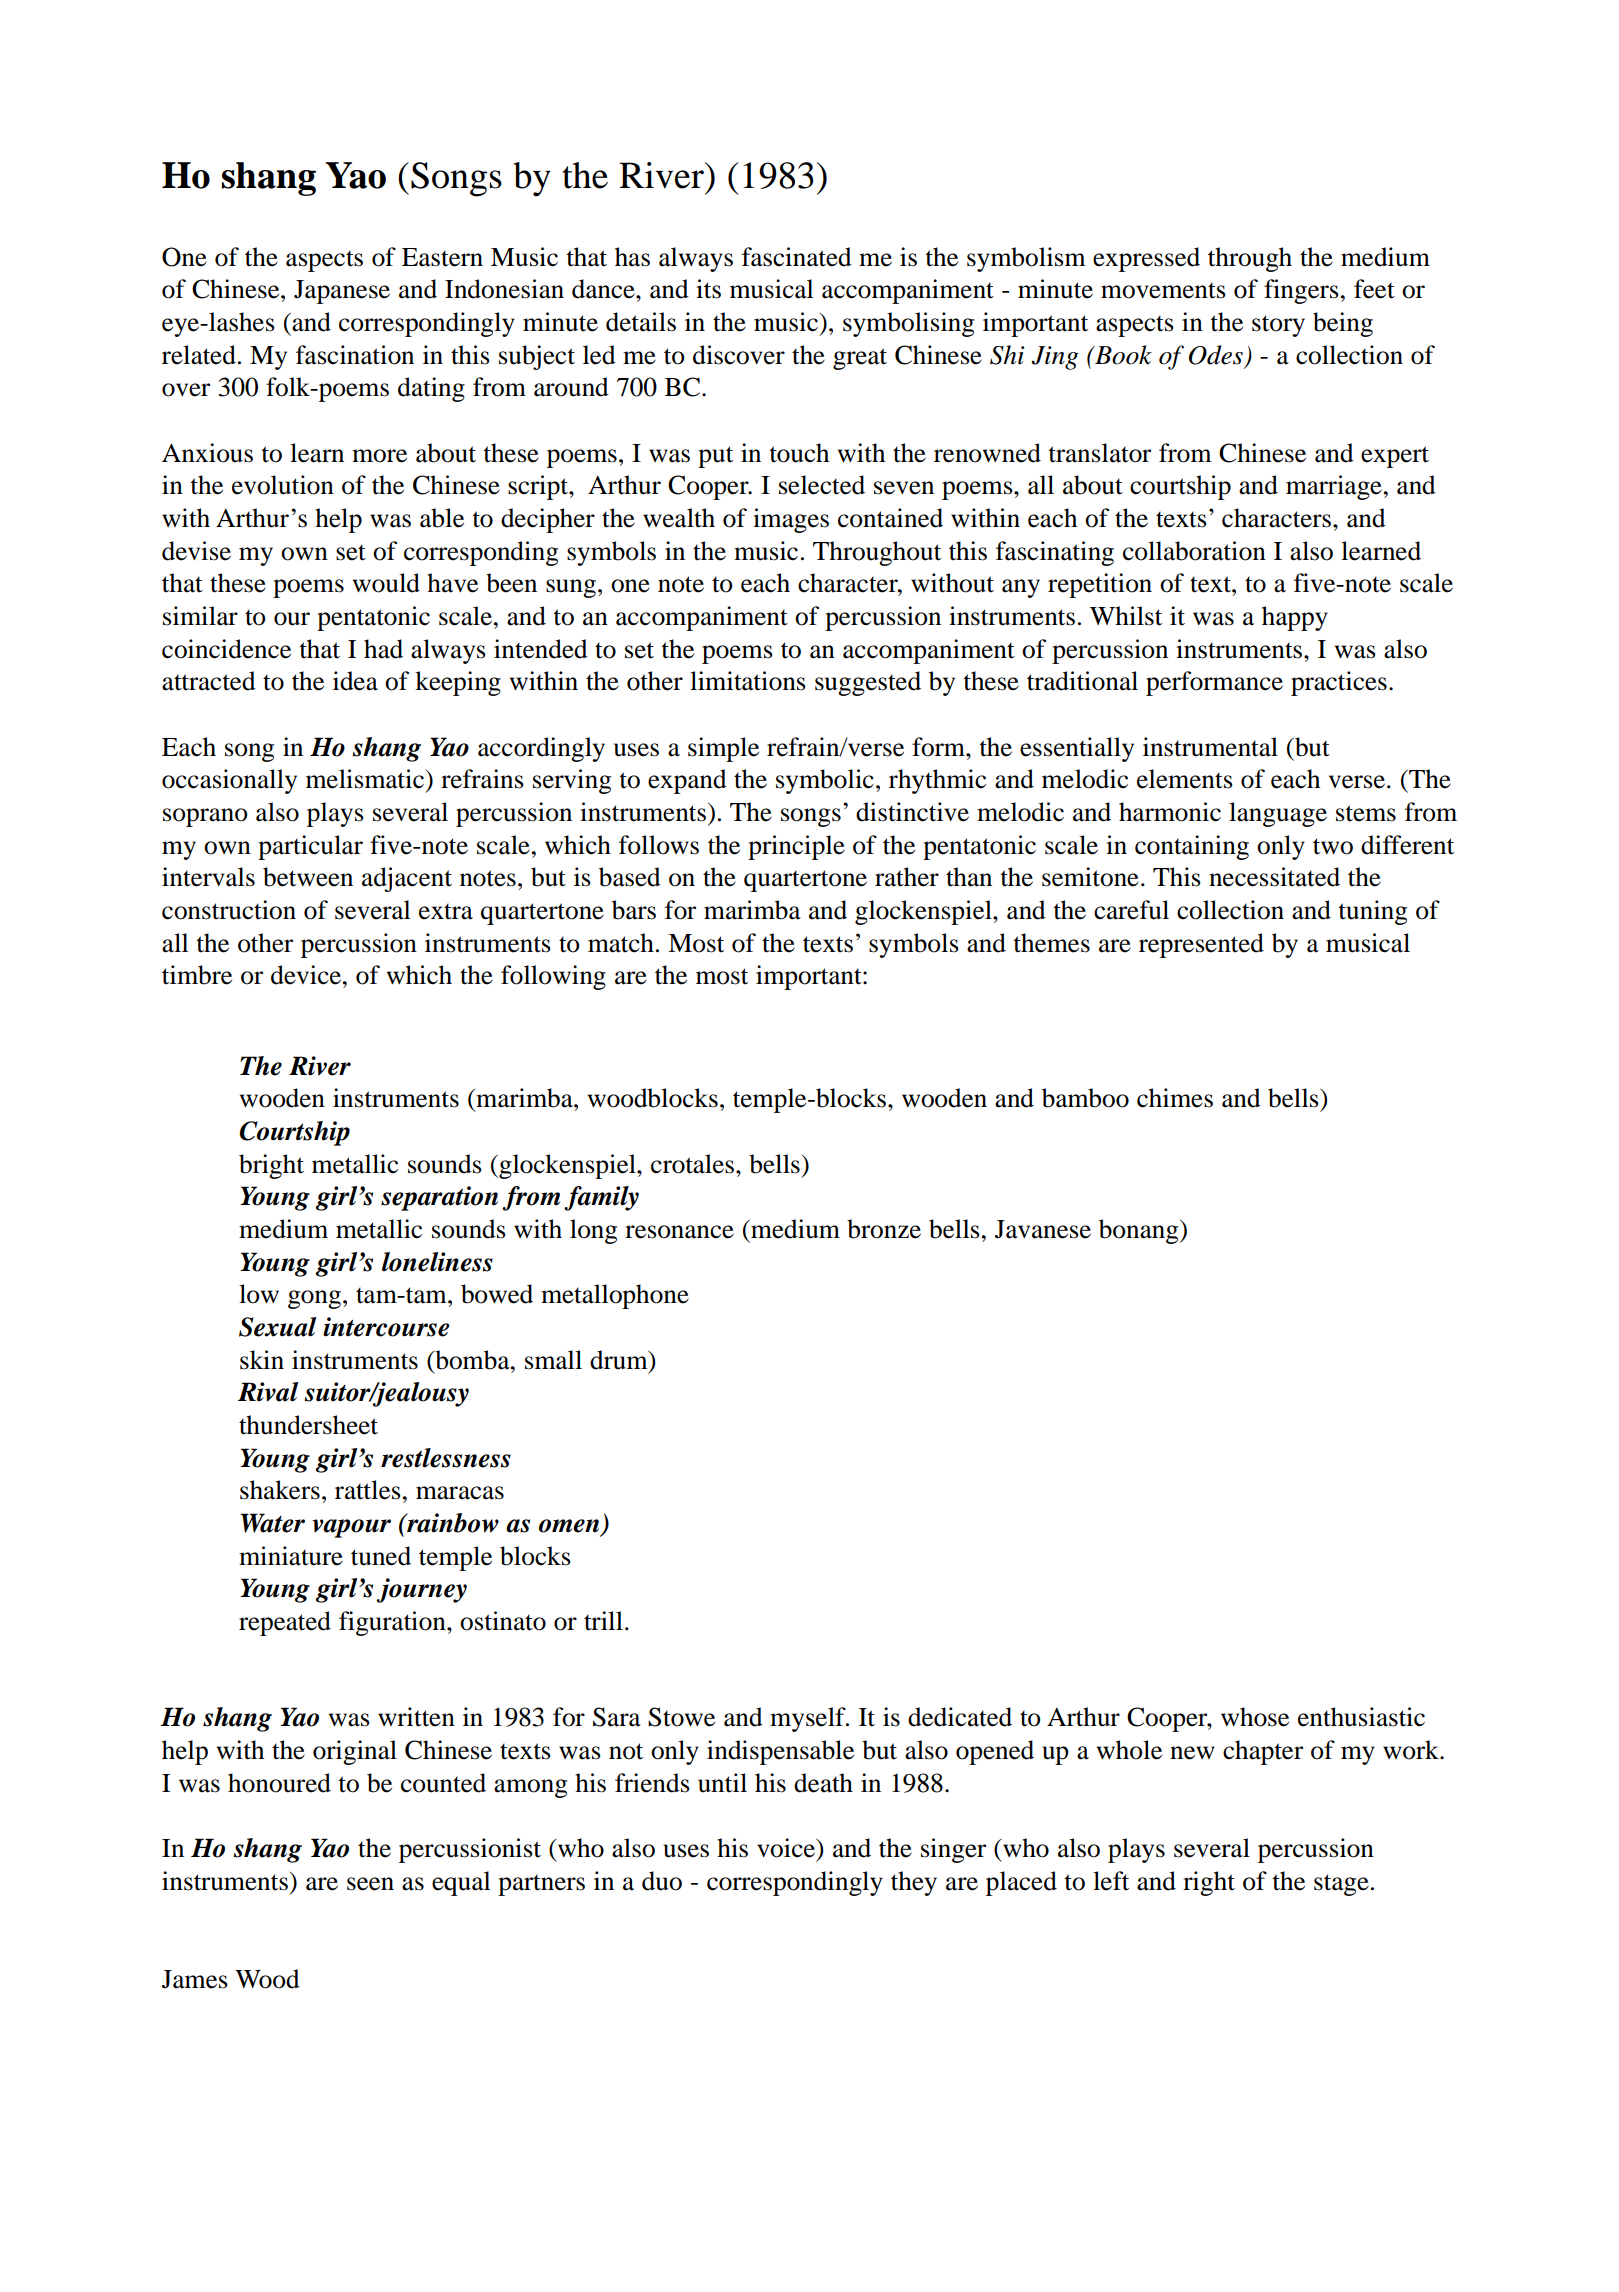  I want to click on instrumental, so click(1210, 747).
